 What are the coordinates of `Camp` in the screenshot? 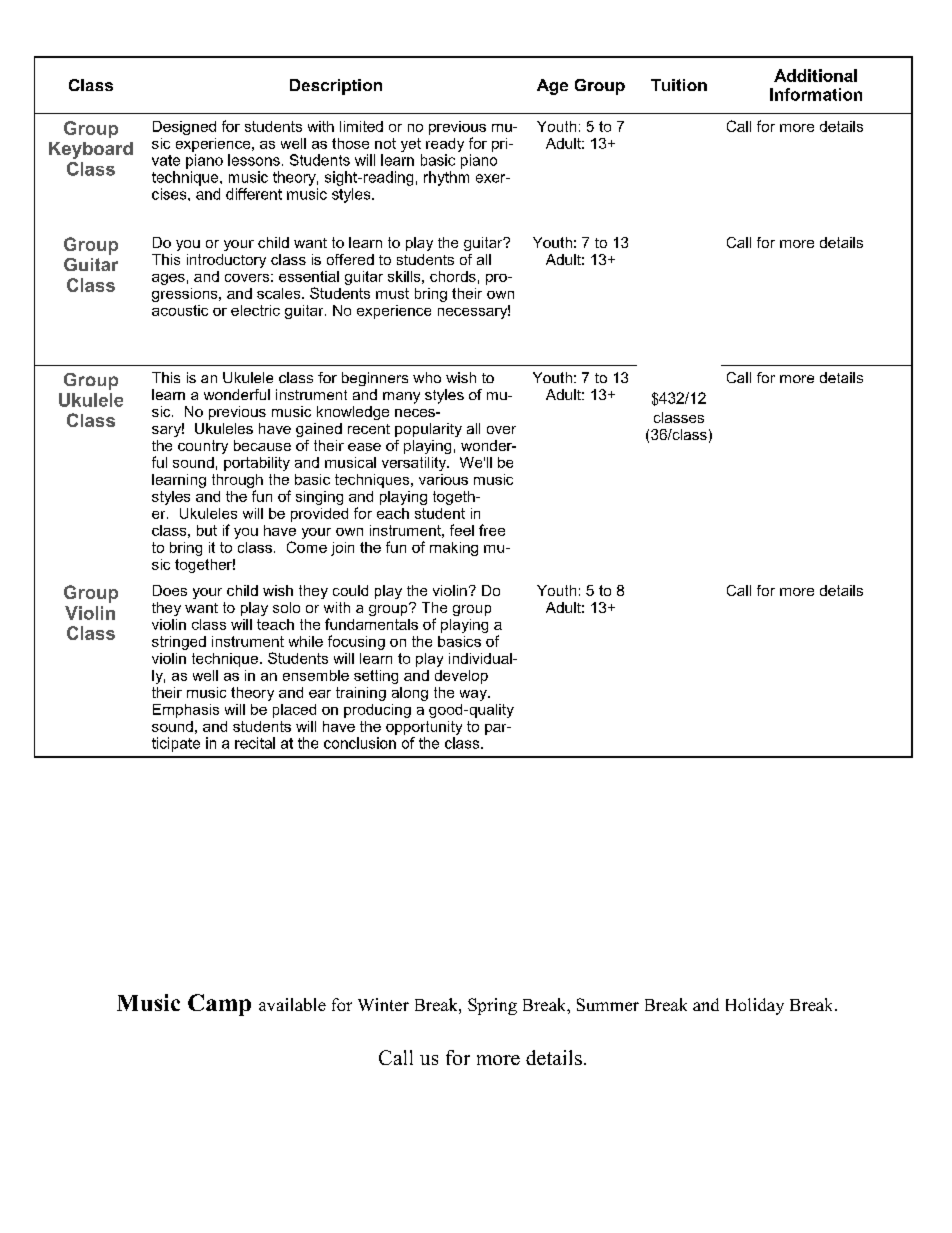 It's located at (219, 1005).
